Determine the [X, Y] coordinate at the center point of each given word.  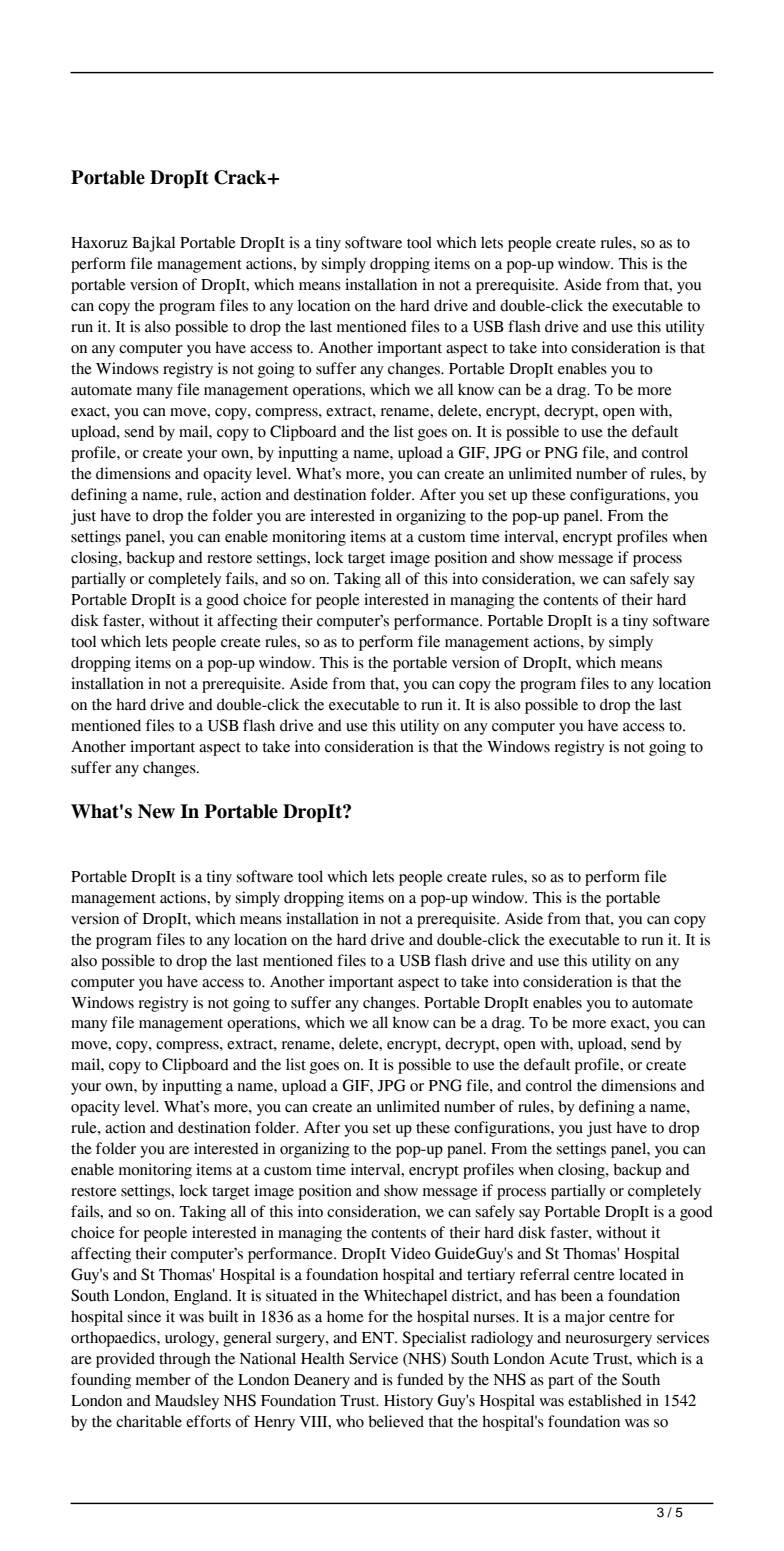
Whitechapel [405, 1297]
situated [291, 1295]
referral [544, 1274]
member [163, 1379]
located [643, 1274]
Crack [241, 177]
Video [410, 1253]
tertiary [491, 1276]
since [144, 1316]
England [202, 1297]
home [345, 1316]
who [350, 1421]
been [576, 1295]
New [156, 811]
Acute [569, 1359]
